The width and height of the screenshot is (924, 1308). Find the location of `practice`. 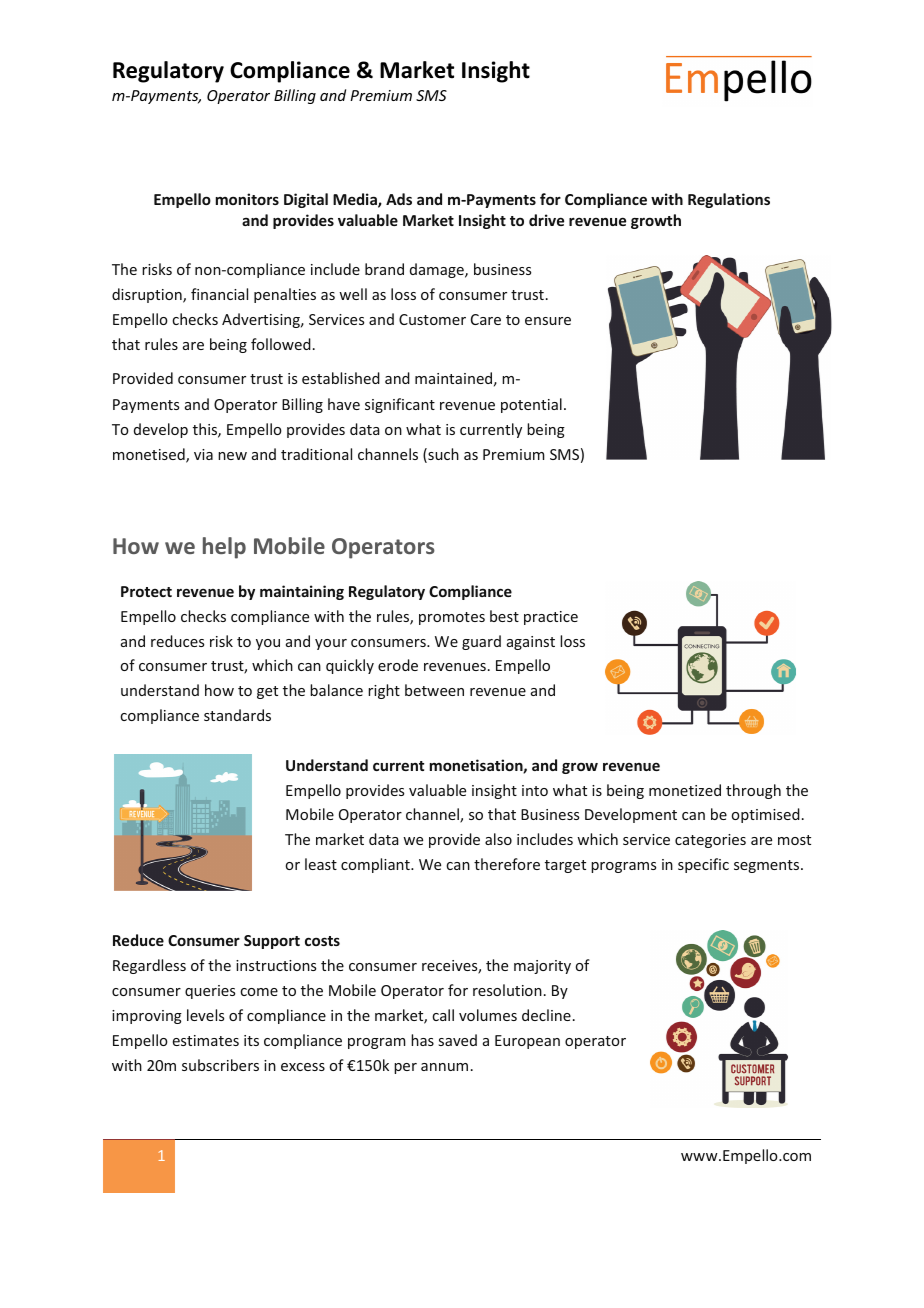

practice is located at coordinates (551, 618).
